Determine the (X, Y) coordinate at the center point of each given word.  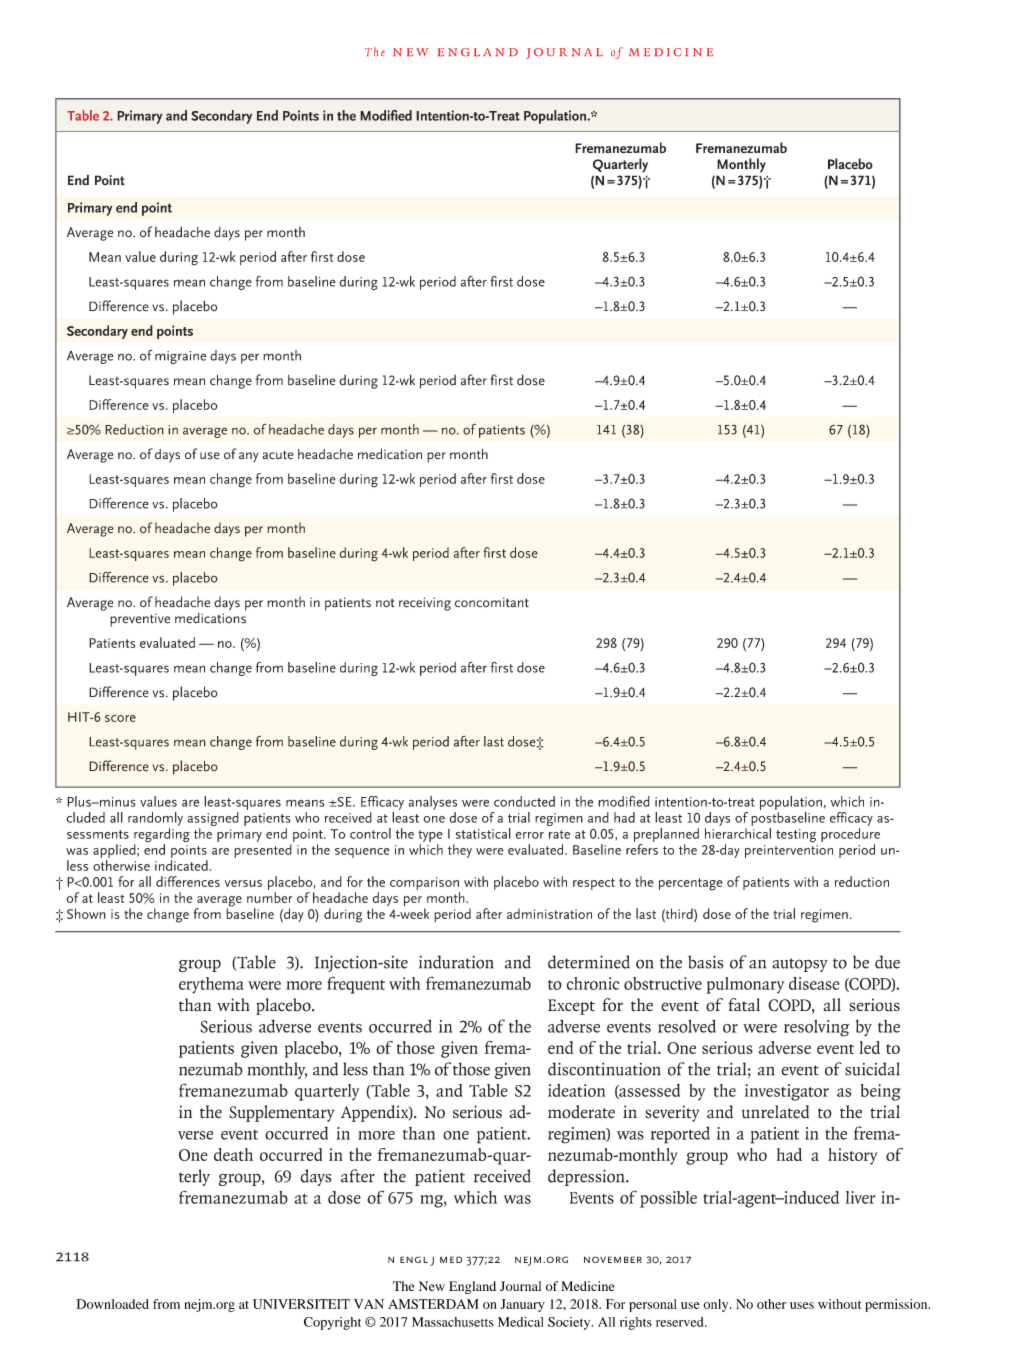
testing (796, 836)
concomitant (492, 602)
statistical (483, 833)
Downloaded (113, 1304)
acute (278, 455)
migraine (181, 357)
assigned (213, 820)
